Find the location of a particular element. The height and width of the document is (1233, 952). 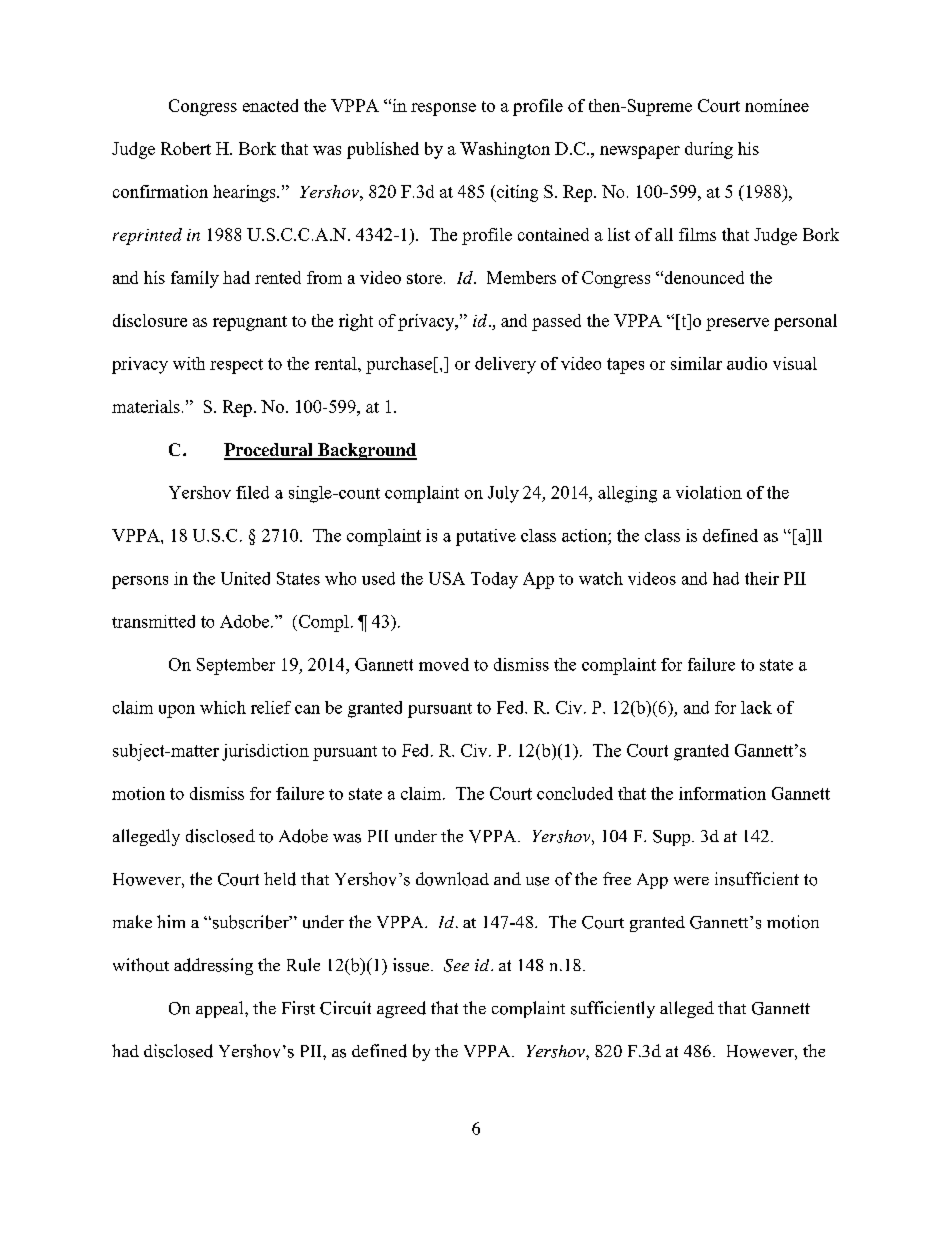

addressing is located at coordinates (213, 966).
